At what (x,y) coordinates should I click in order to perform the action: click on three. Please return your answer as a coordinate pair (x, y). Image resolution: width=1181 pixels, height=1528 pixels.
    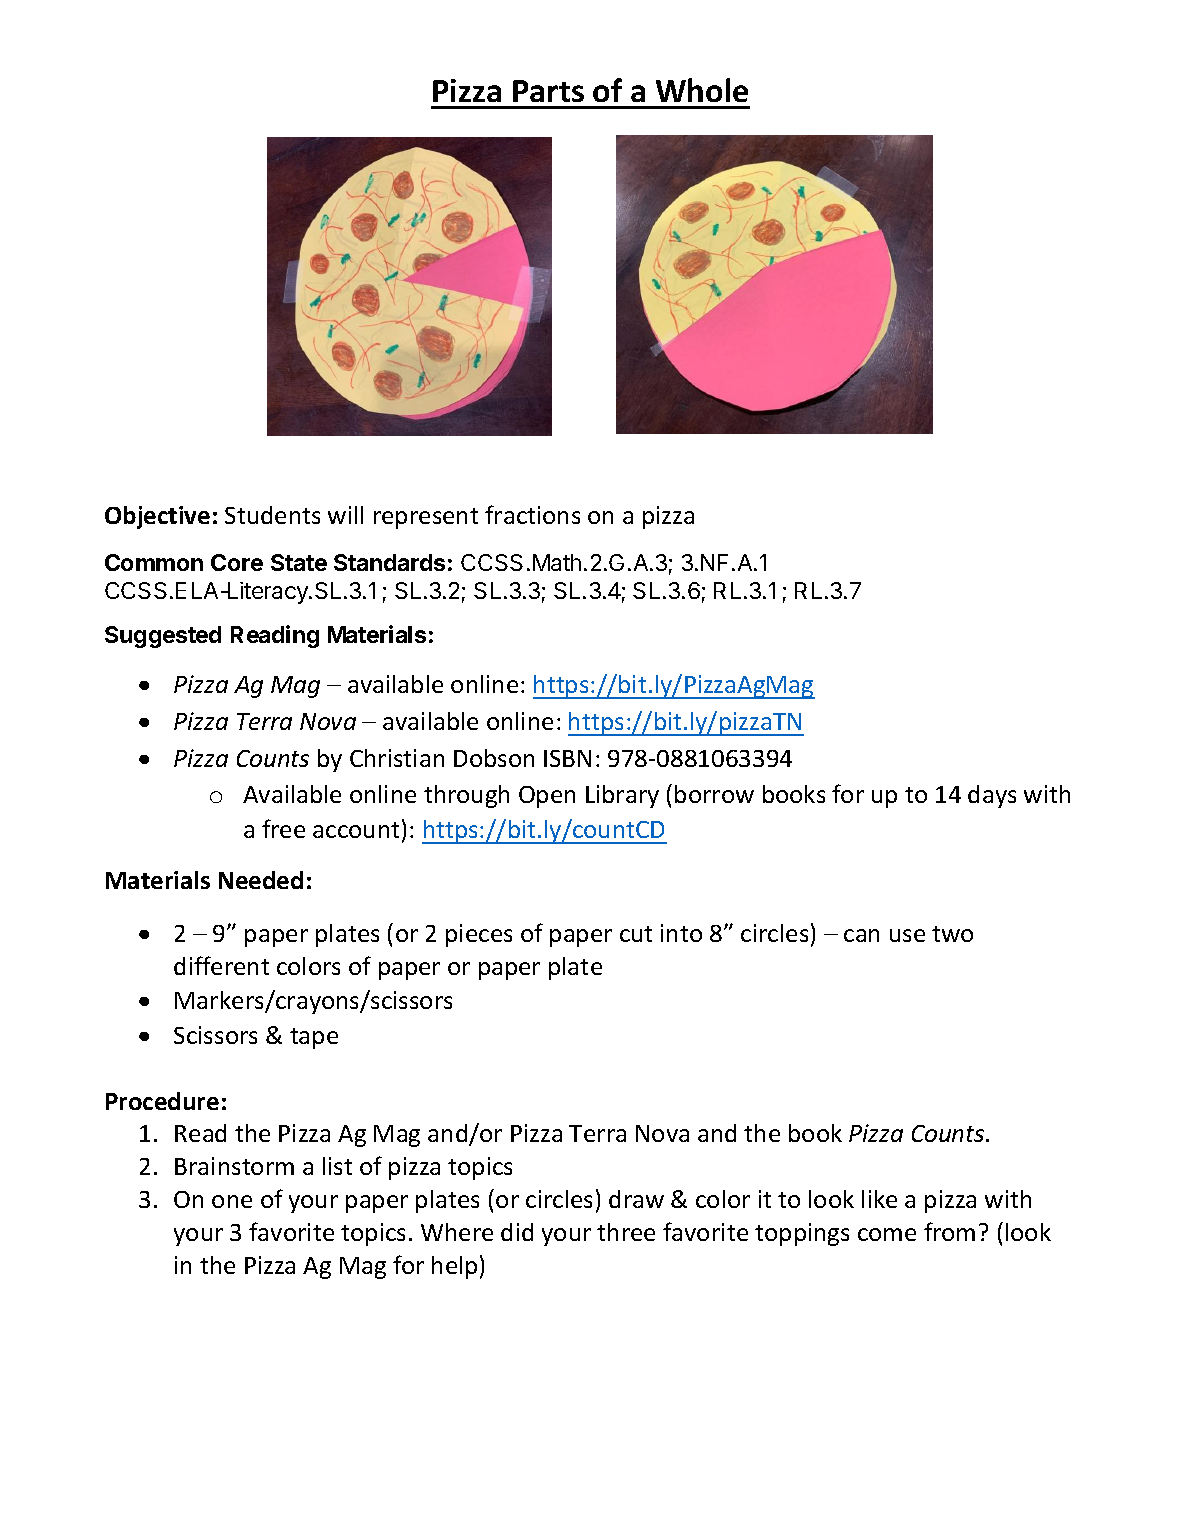
    Looking at the image, I should click on (626, 1232).
